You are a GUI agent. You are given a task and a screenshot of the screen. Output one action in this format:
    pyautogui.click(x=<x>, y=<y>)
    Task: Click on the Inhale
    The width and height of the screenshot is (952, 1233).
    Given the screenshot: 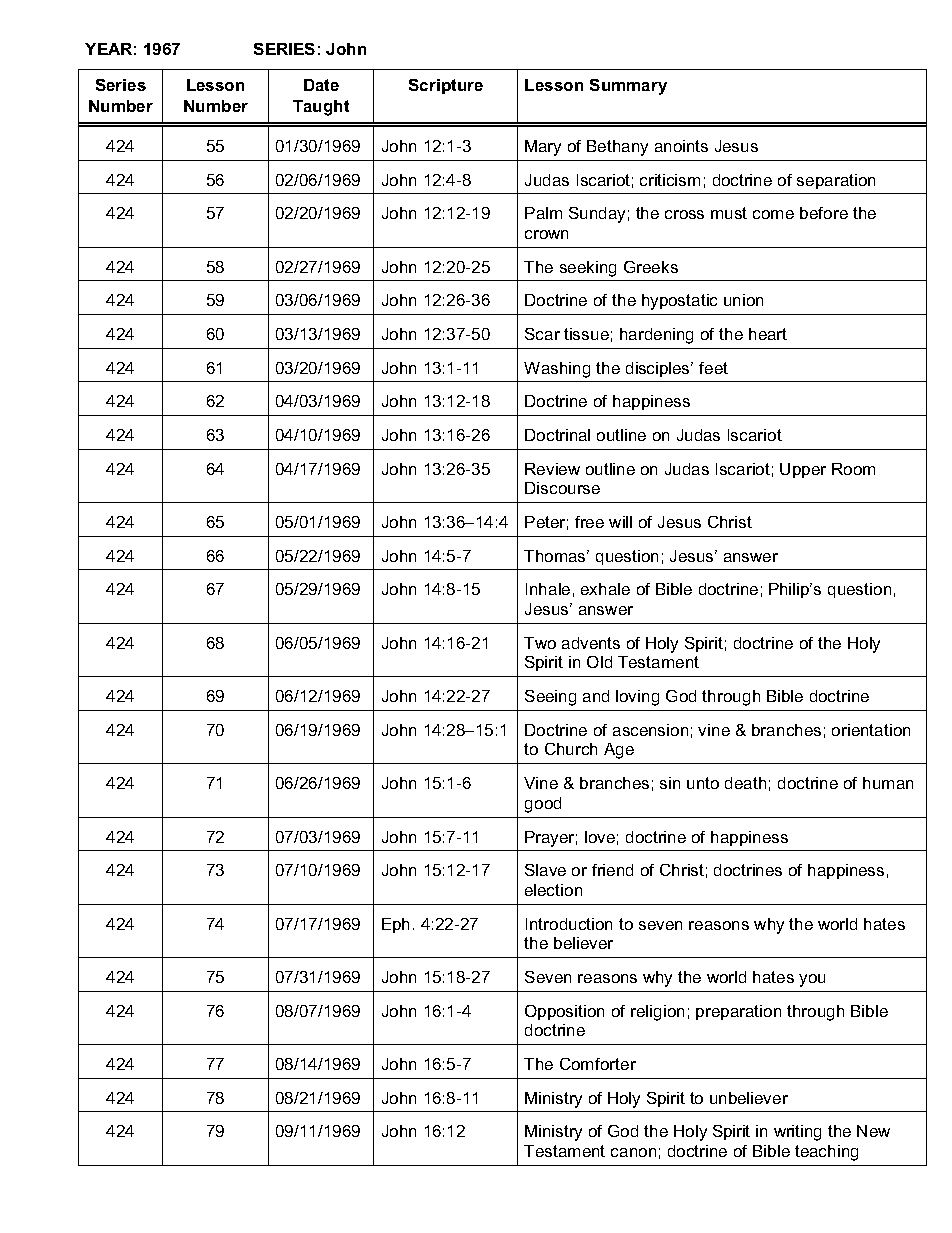 What is the action you would take?
    pyautogui.click(x=548, y=589)
